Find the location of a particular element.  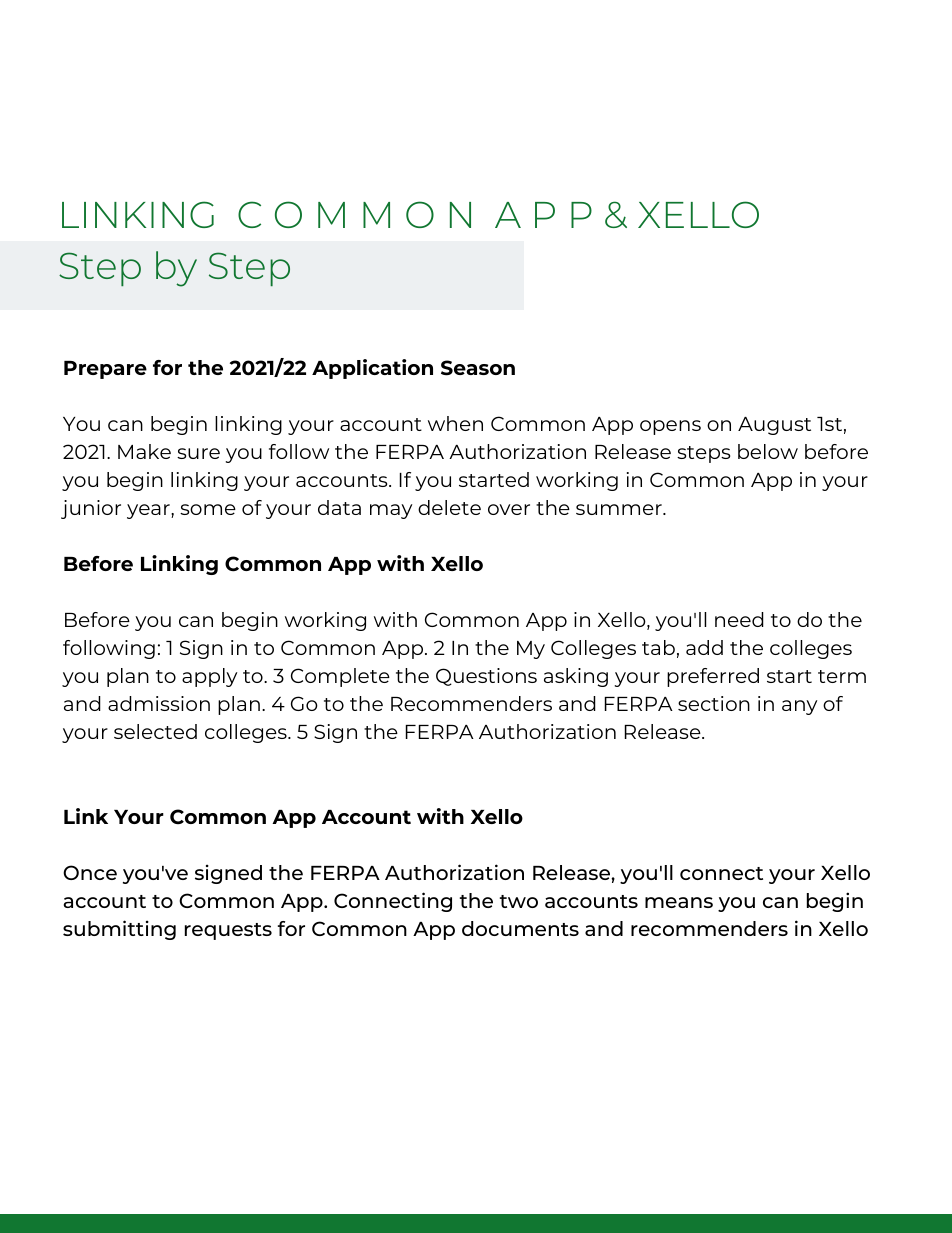

Questions is located at coordinates (486, 677).
